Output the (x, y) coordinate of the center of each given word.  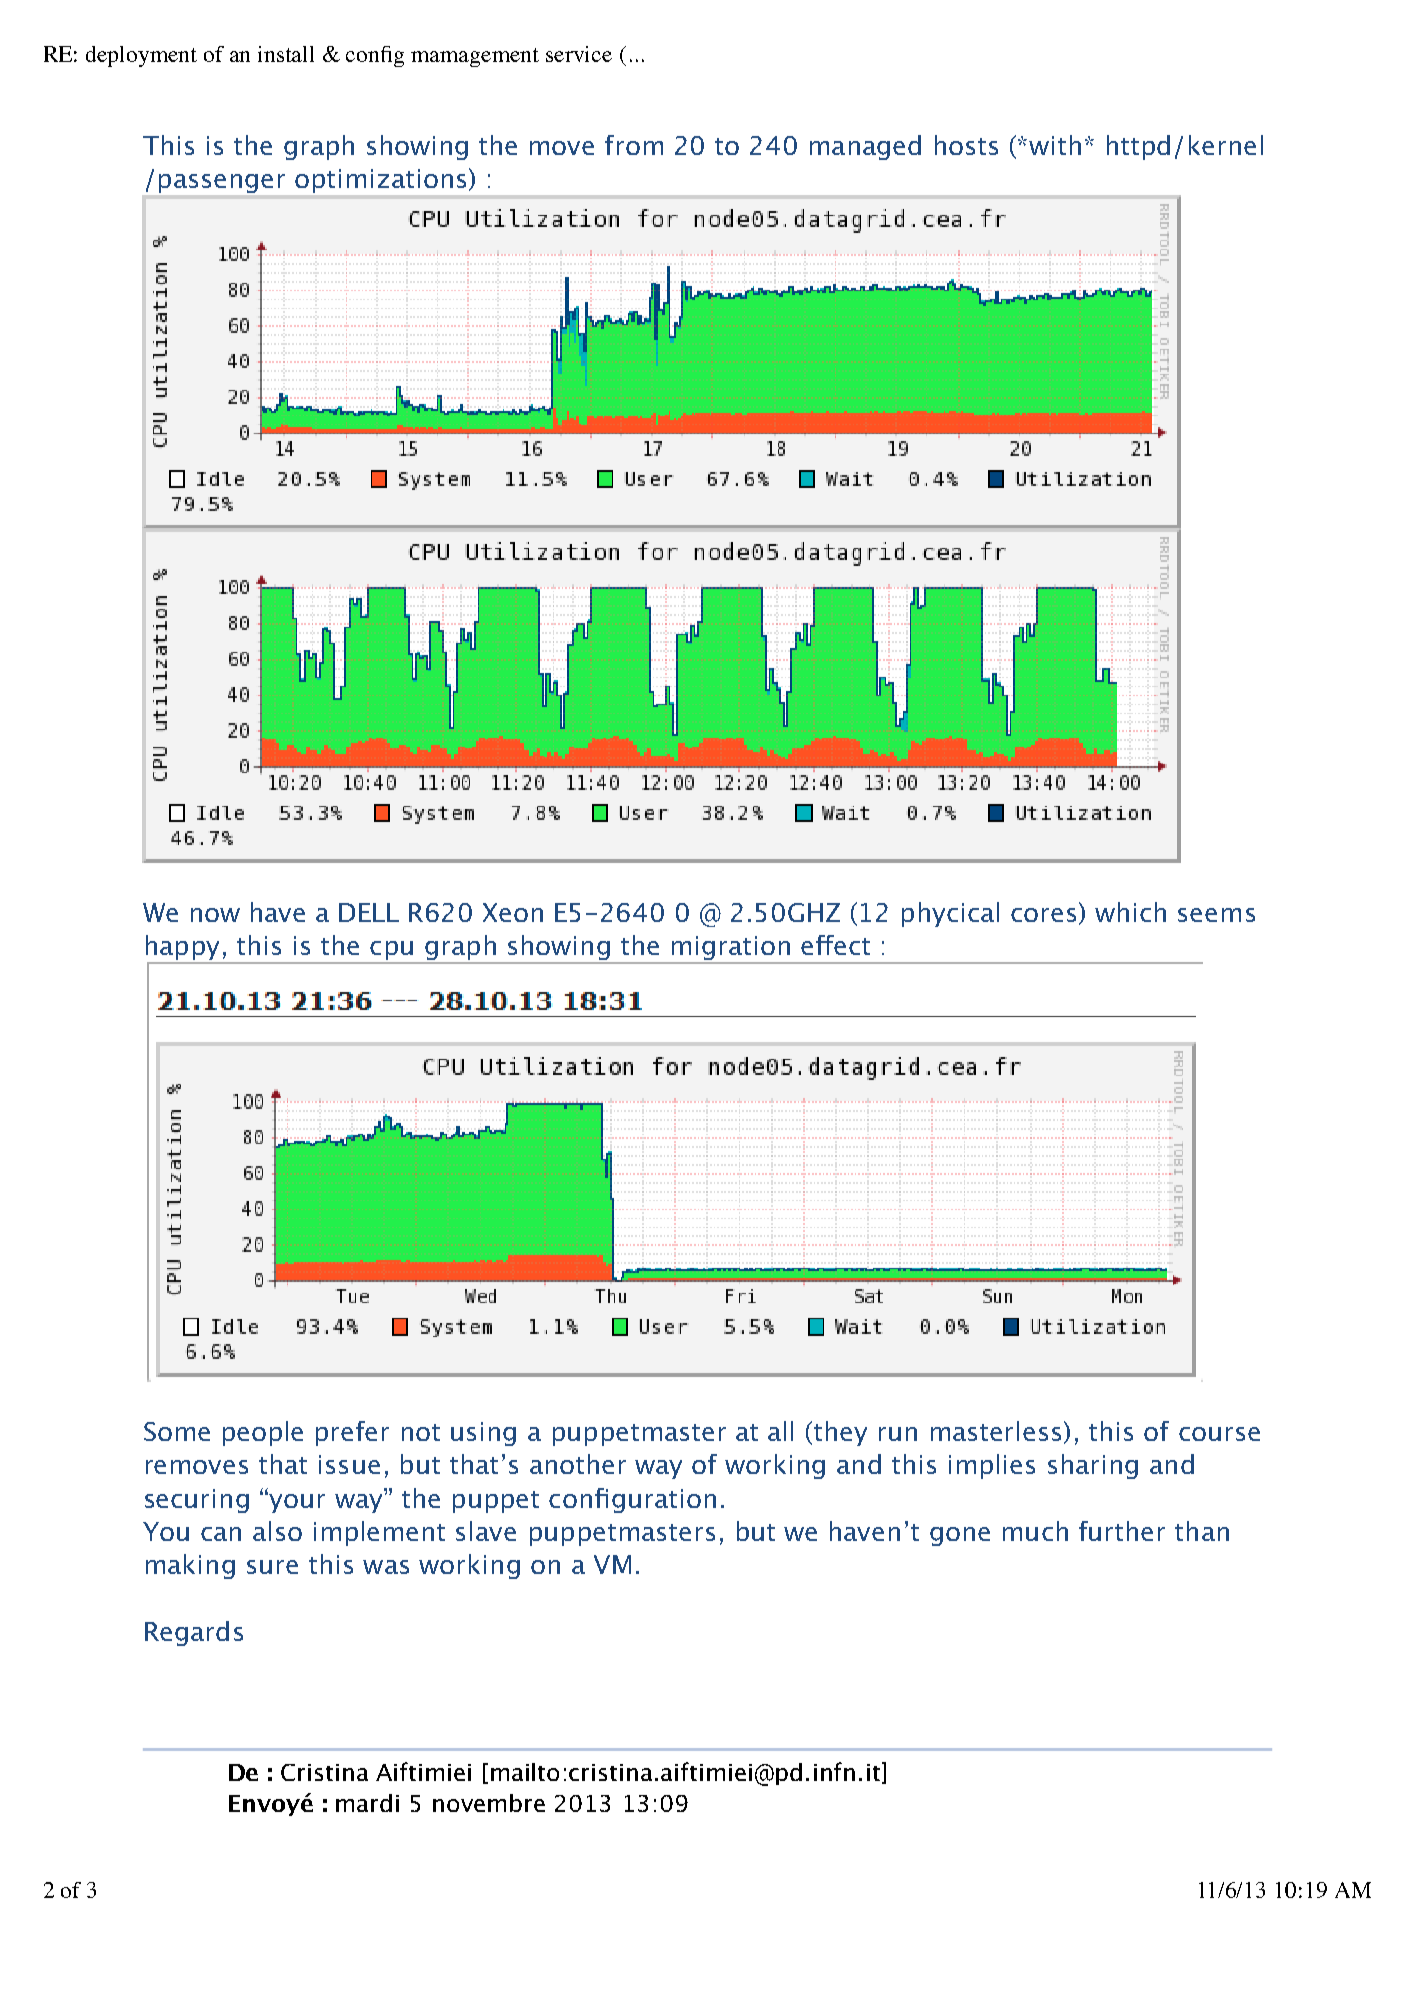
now (215, 915)
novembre (489, 1803)
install (286, 54)
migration (730, 949)
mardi (367, 1803)
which (1130, 912)
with (1055, 145)
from (634, 145)
